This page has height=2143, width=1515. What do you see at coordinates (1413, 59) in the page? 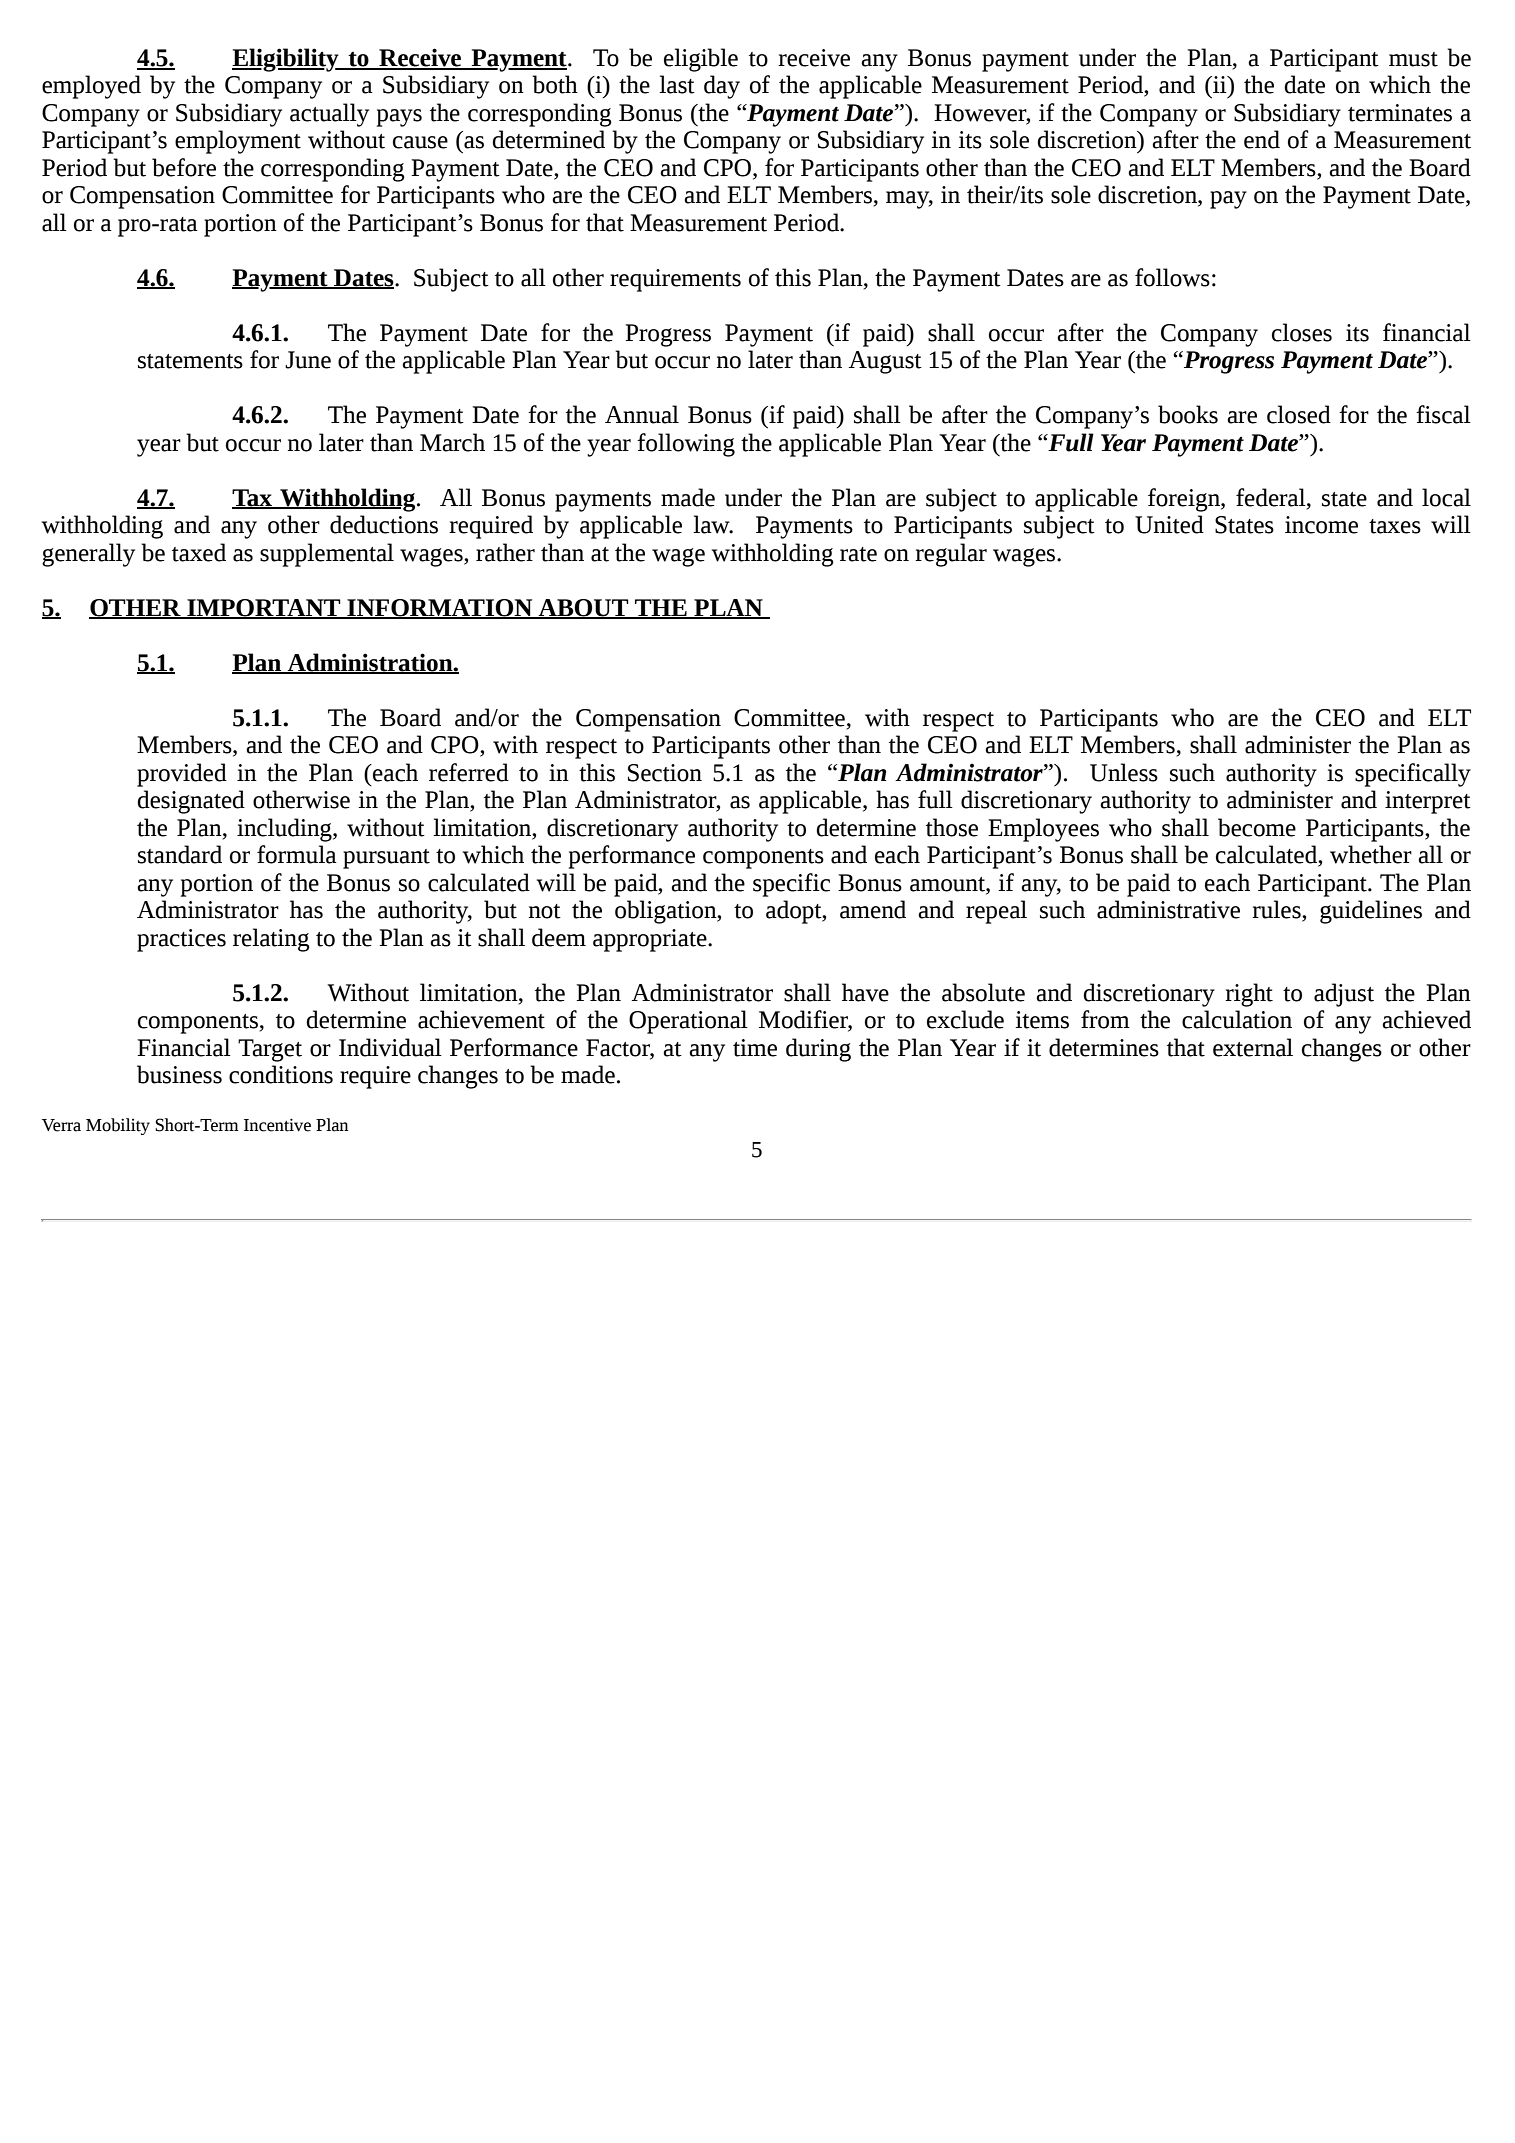
I see `must` at bounding box center [1413, 59].
